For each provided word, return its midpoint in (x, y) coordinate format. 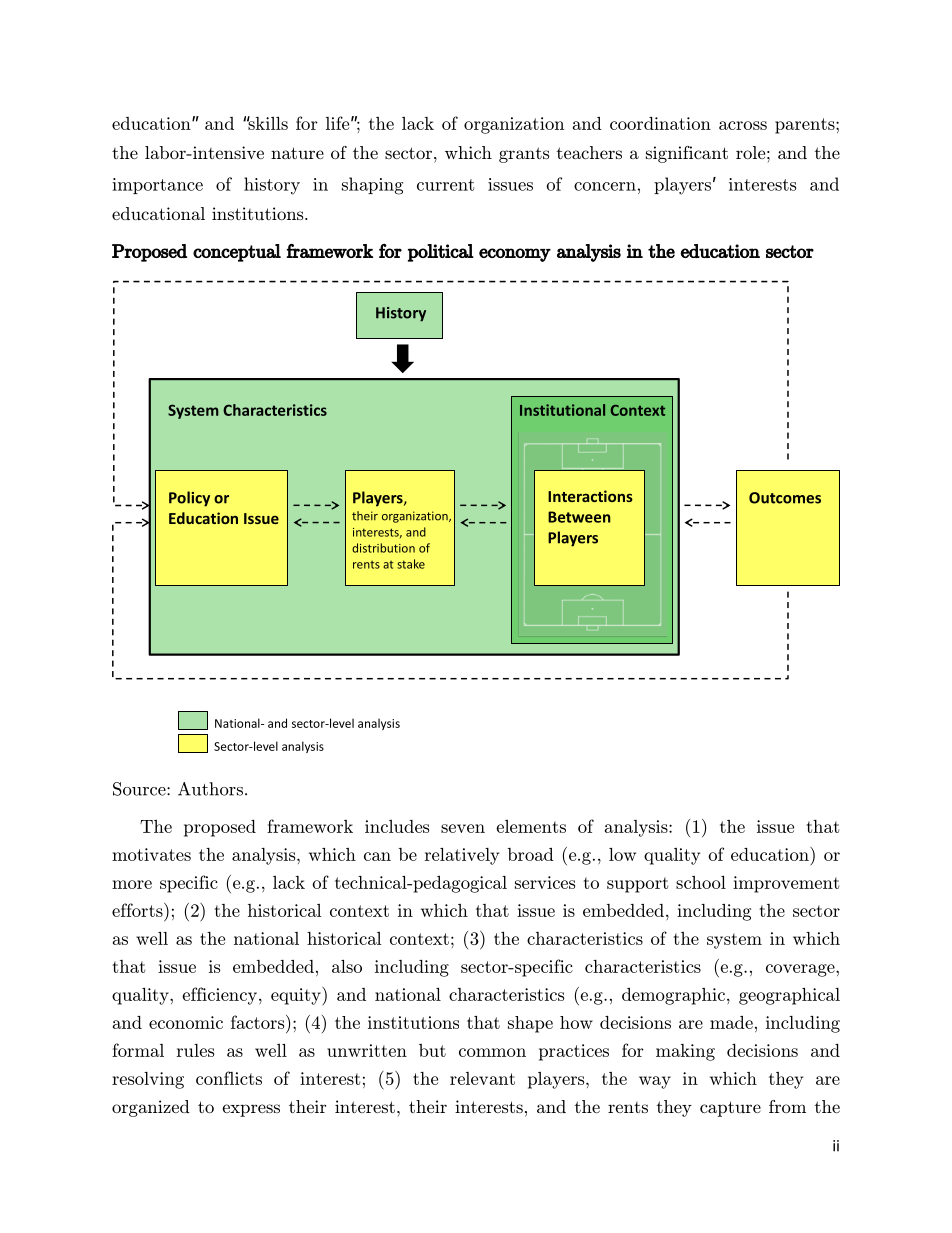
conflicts (229, 1078)
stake (411, 564)
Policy (189, 499)
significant (687, 154)
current (445, 185)
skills (267, 123)
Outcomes (785, 498)
